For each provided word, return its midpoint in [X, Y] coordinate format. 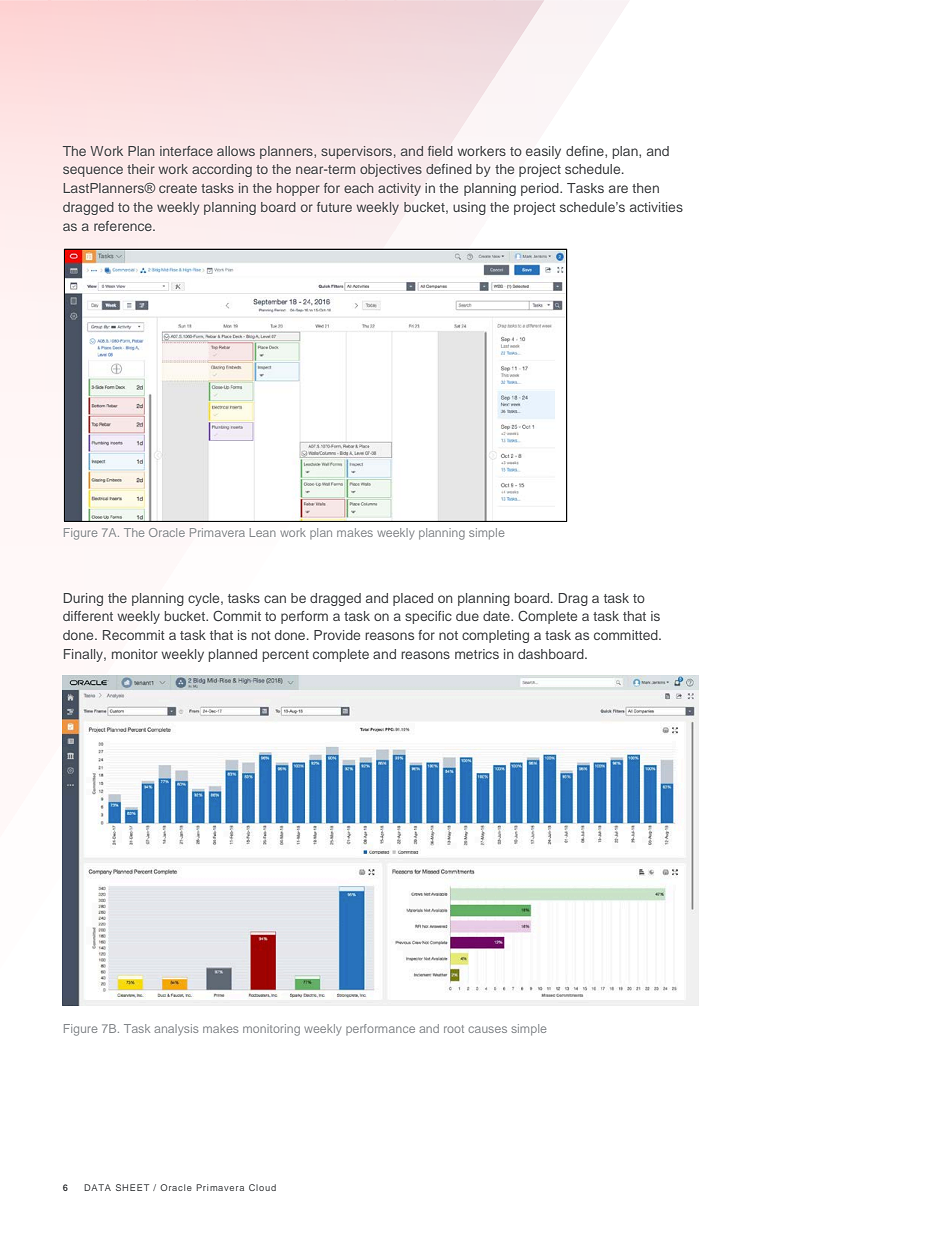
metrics [477, 654]
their [141, 169]
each [358, 188]
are [618, 189]
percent [285, 656]
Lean [263, 532]
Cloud [262, 1187]
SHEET [132, 1187]
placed [413, 599]
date [497, 616]
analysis [176, 1030]
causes [487, 1029]
